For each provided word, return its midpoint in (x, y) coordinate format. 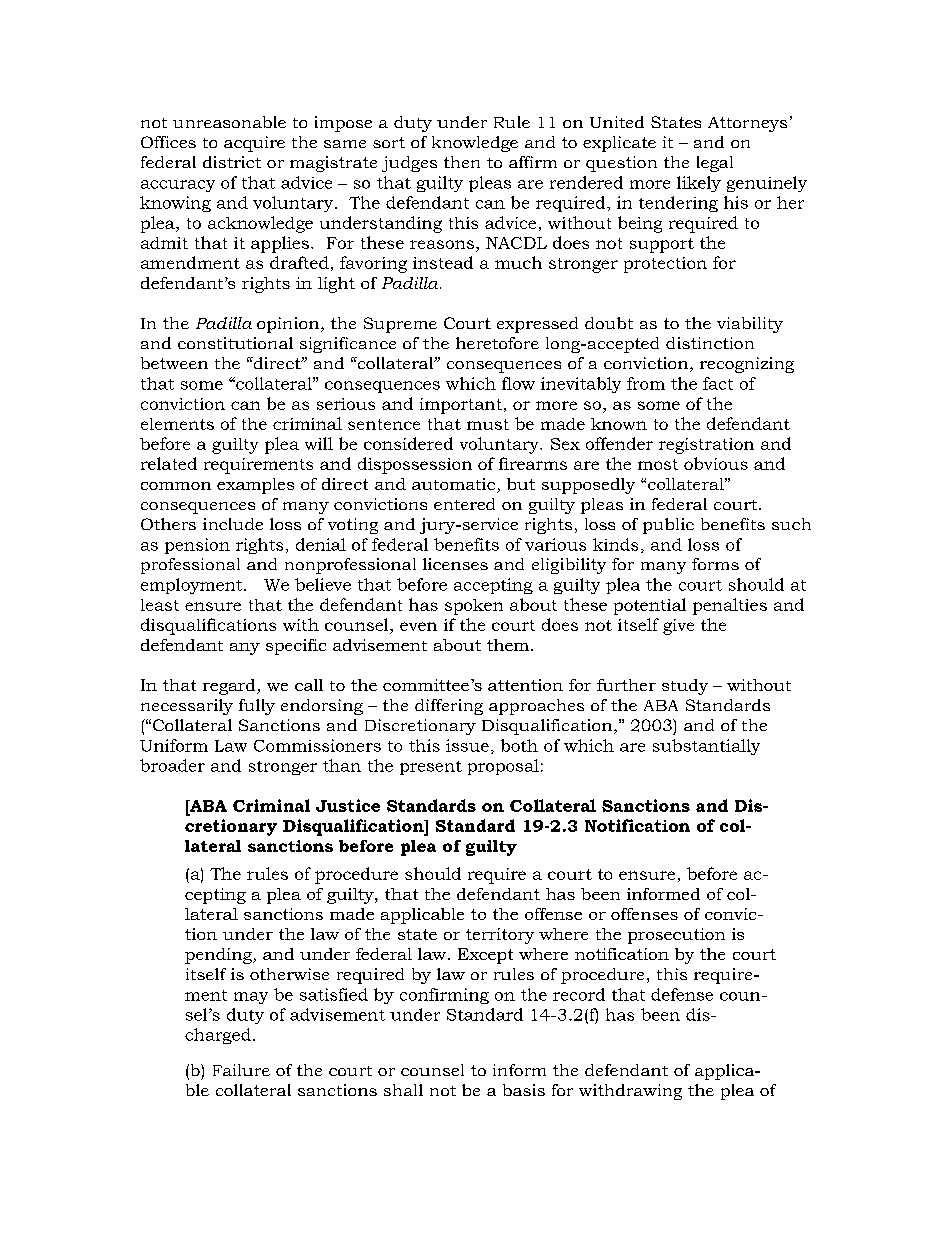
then (462, 162)
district (232, 162)
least (160, 605)
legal (715, 164)
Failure (241, 1070)
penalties (730, 606)
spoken (474, 607)
